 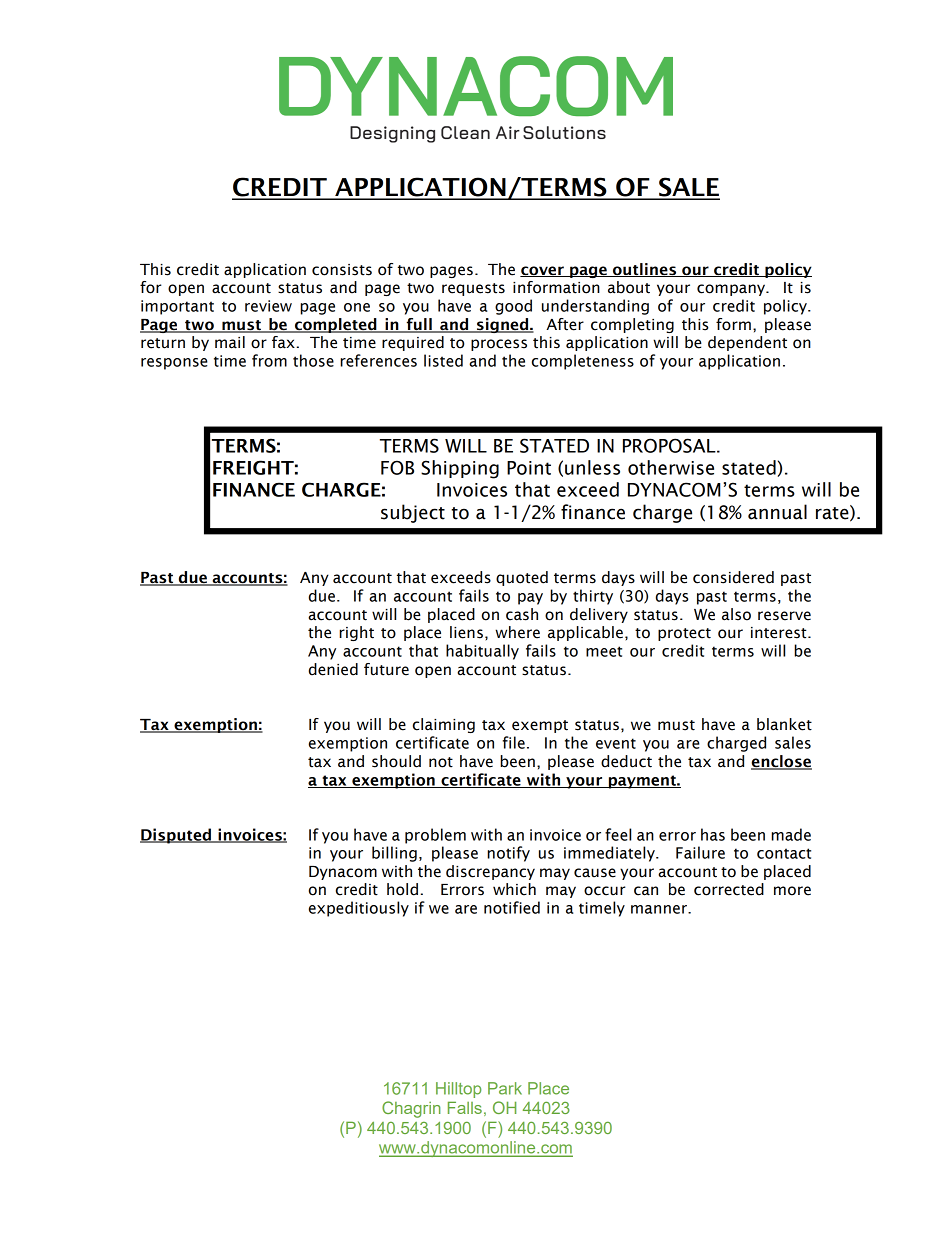 I want to click on review, so click(x=268, y=306).
